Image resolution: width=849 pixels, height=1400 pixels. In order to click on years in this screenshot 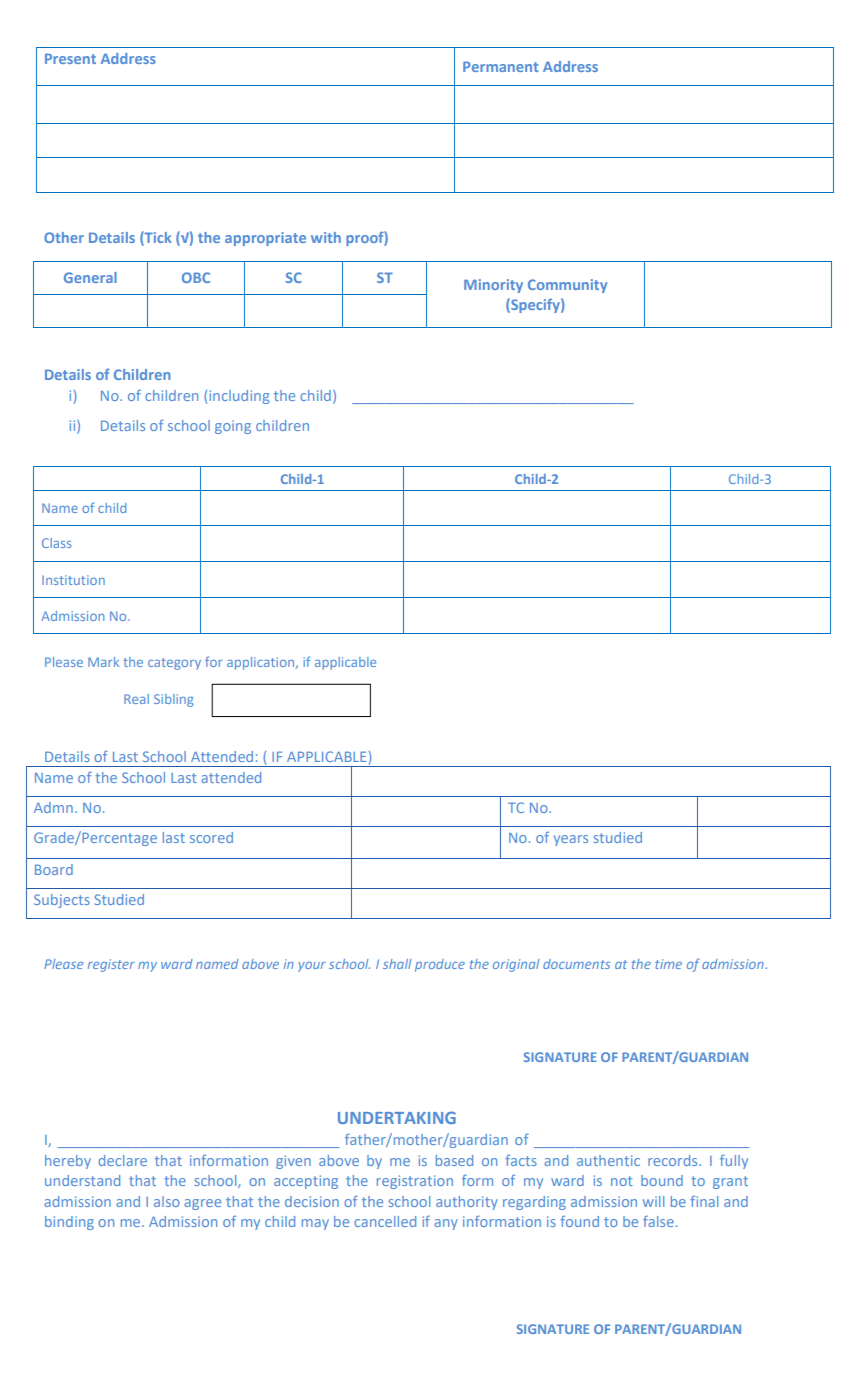, I will do `click(571, 840)`.
